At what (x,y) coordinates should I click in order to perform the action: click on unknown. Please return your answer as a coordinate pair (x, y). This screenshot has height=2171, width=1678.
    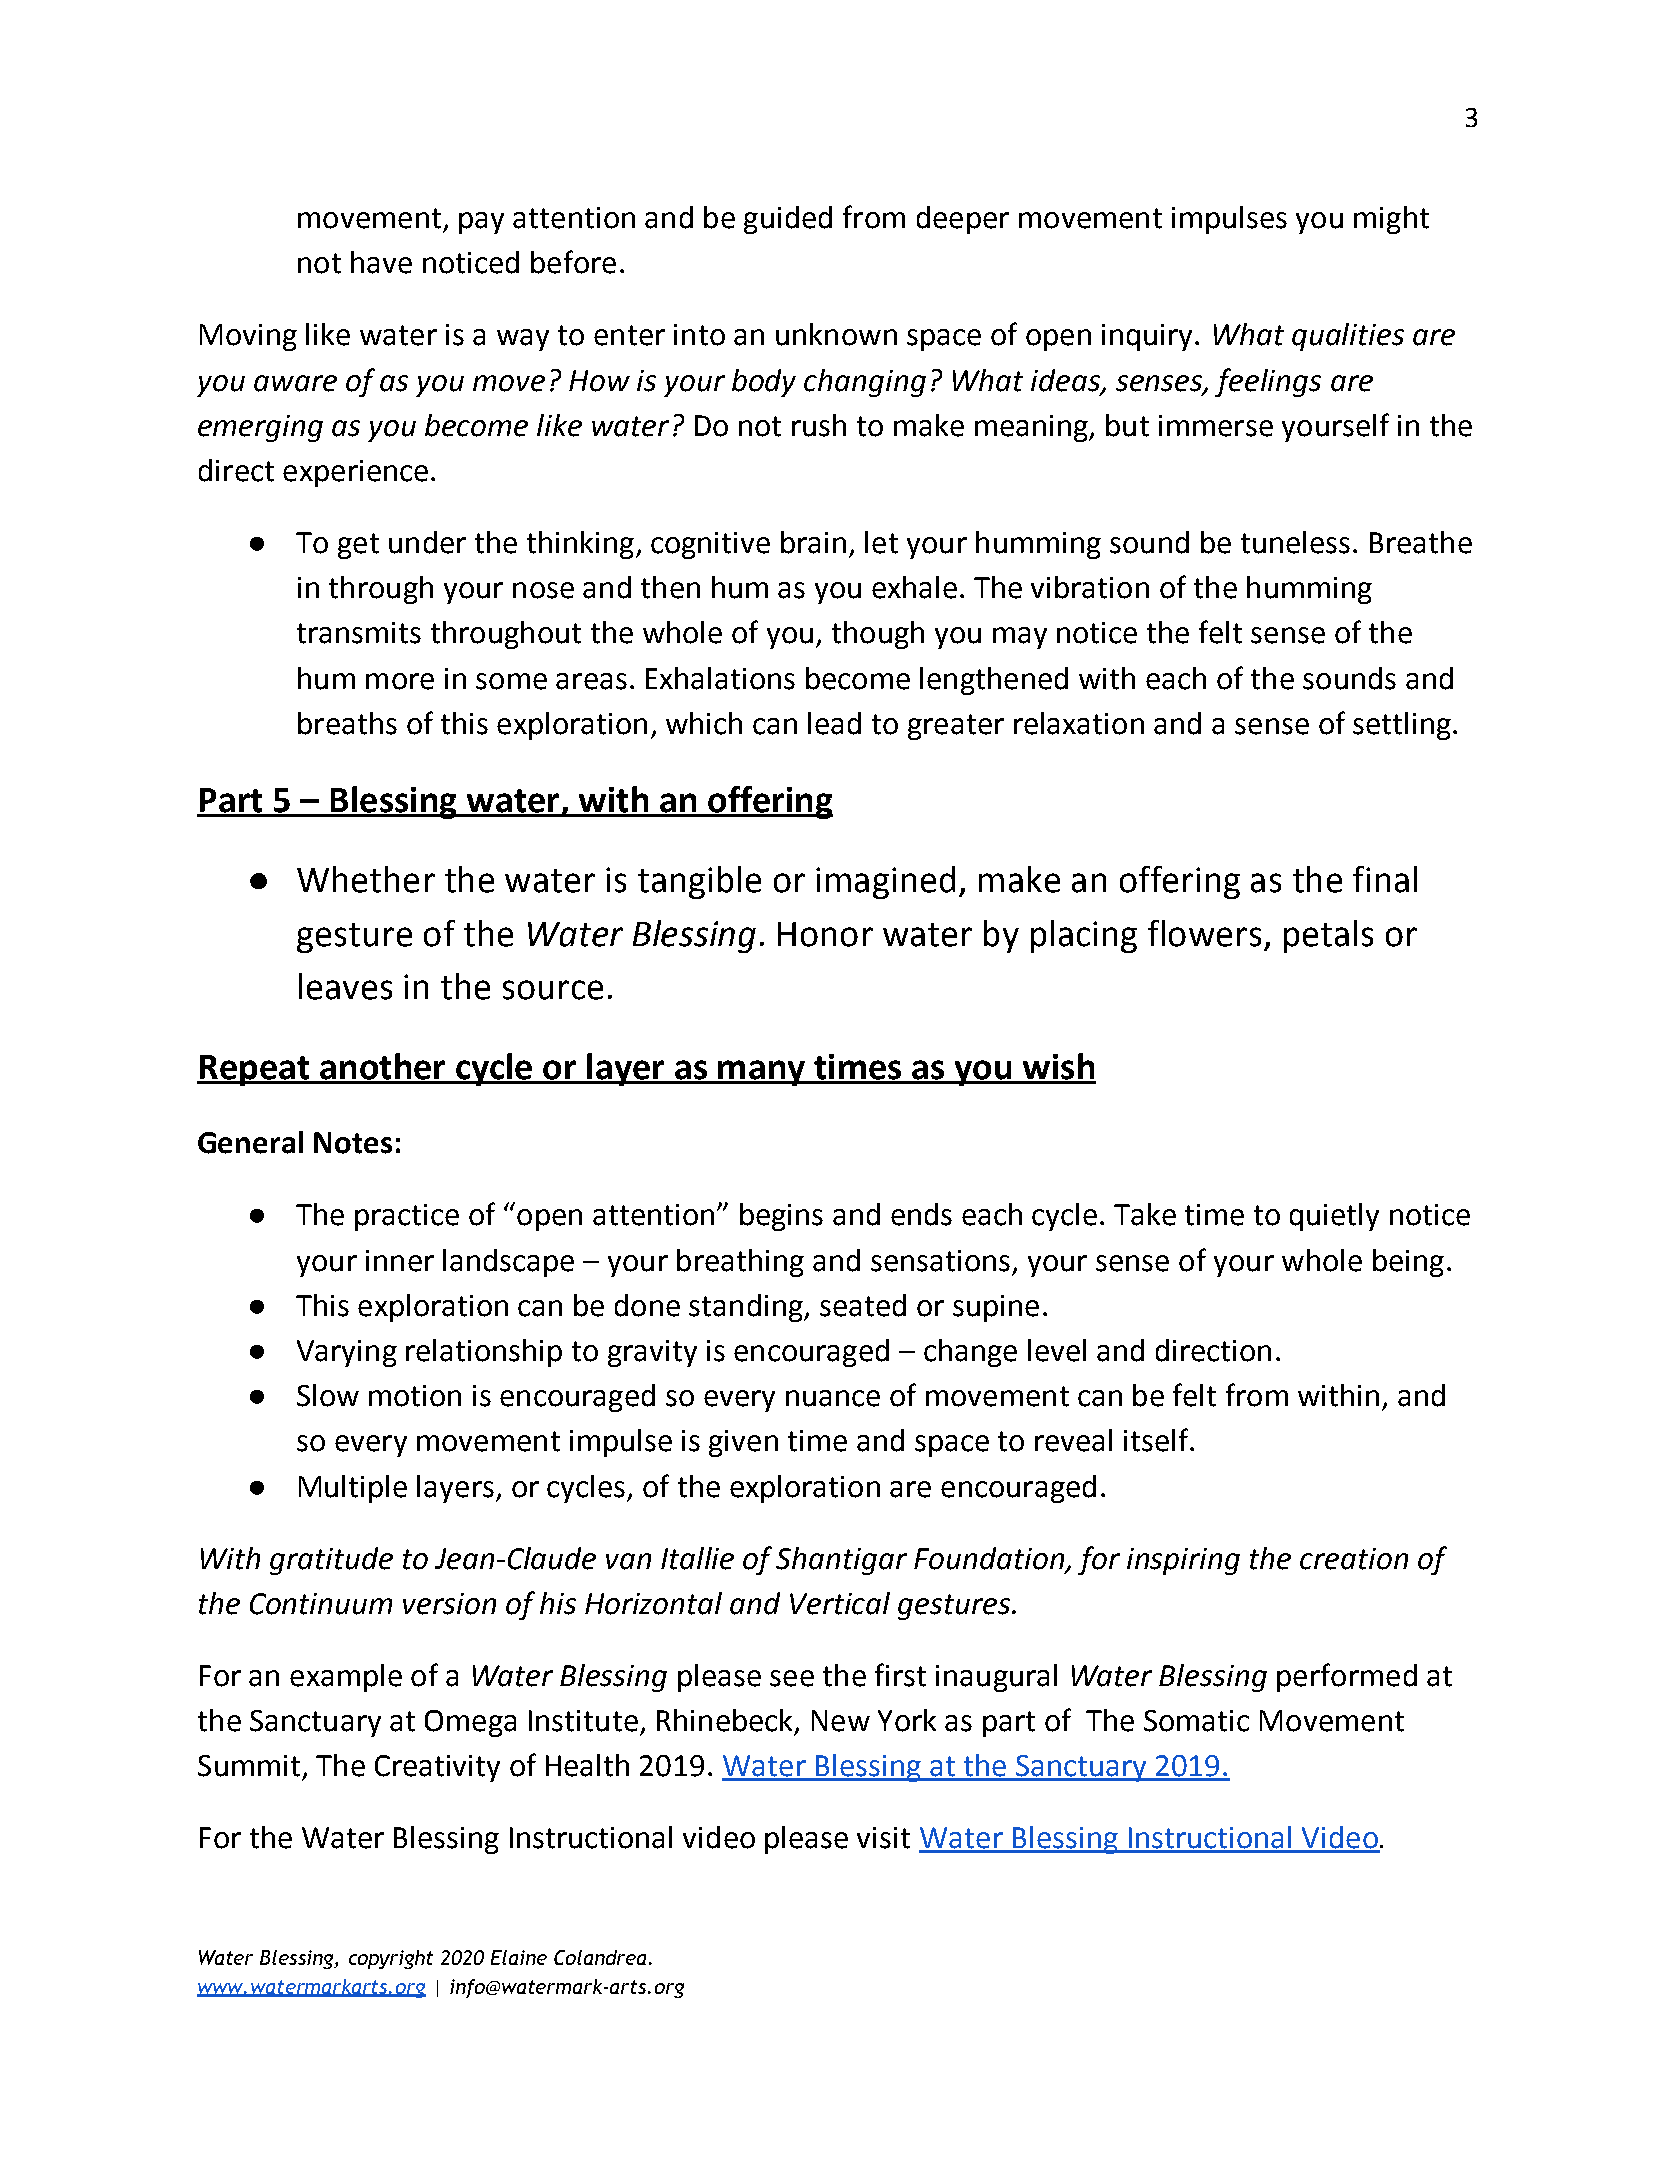
    Looking at the image, I should click on (836, 334).
